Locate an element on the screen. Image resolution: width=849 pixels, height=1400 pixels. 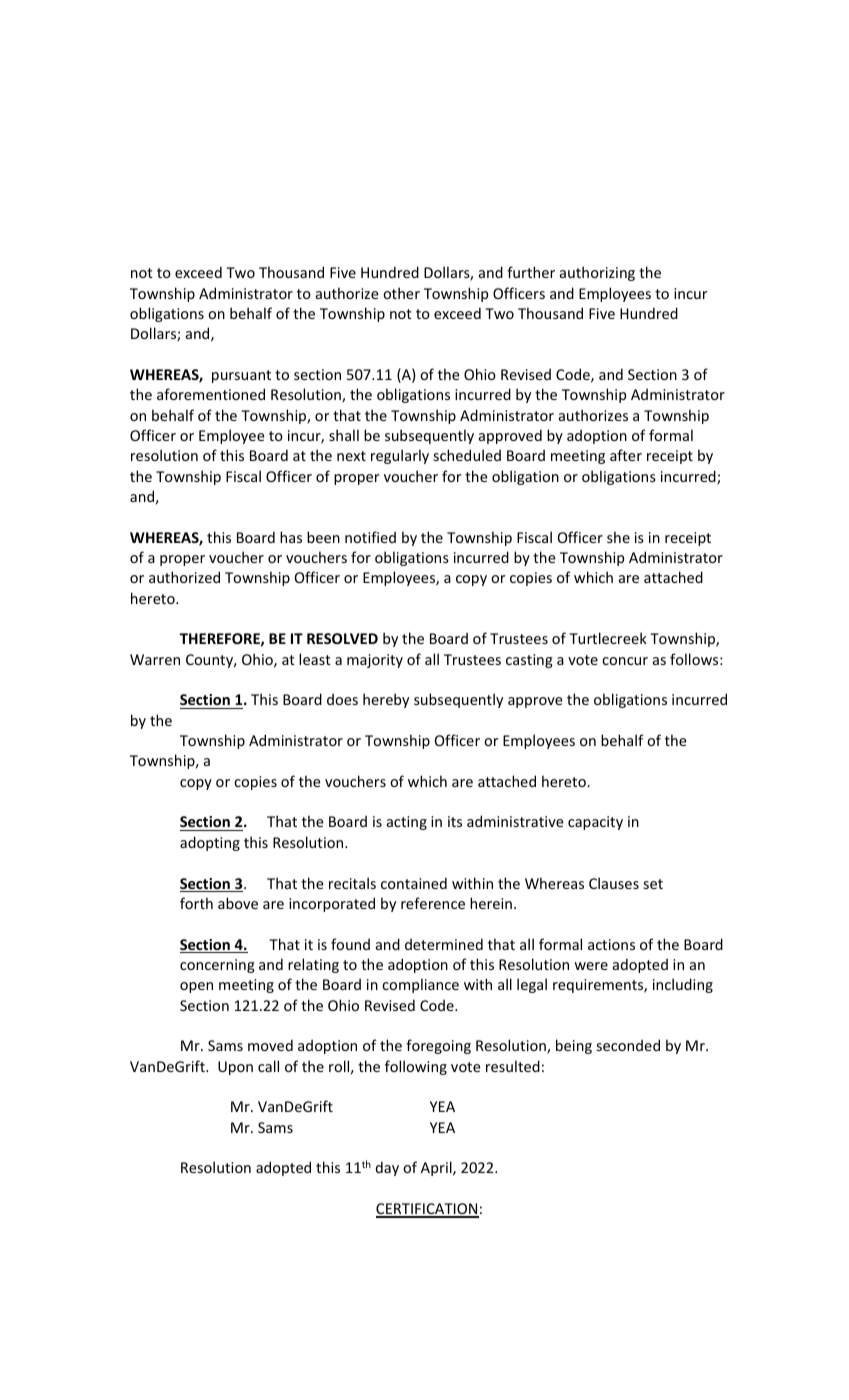
concur is located at coordinates (625, 661).
